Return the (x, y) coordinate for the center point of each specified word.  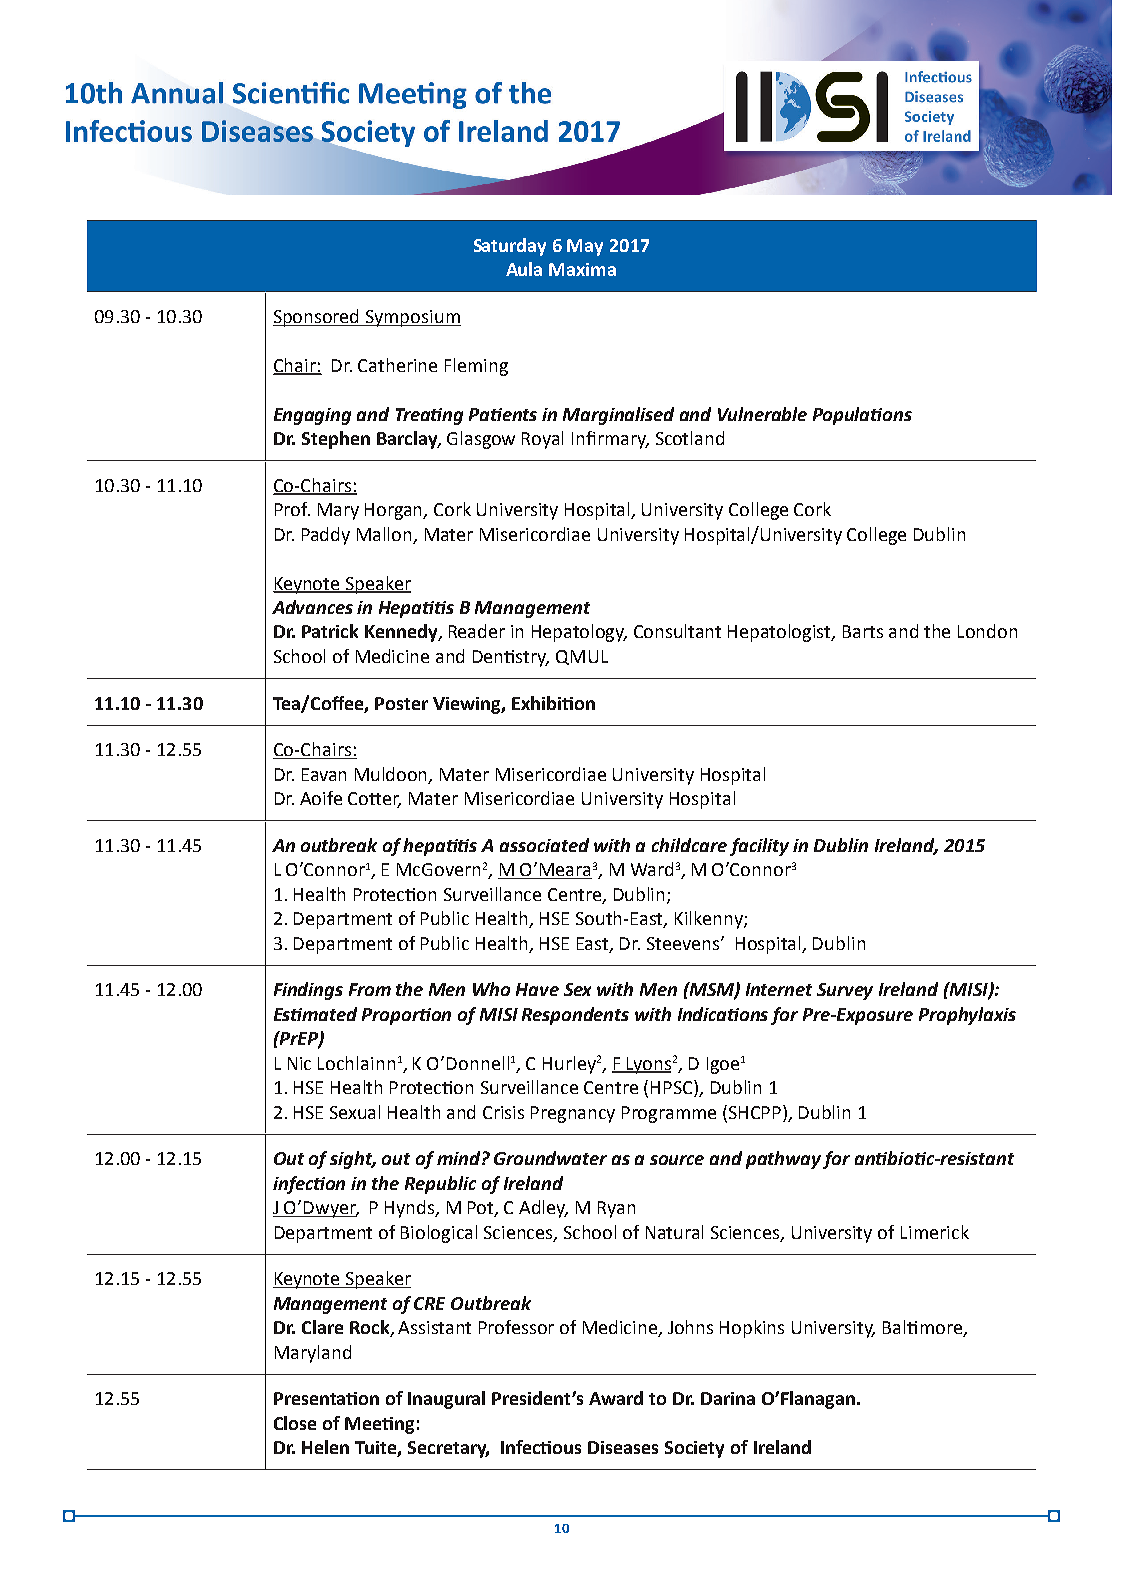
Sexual (355, 1112)
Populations (862, 416)
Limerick (935, 1232)
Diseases (623, 1447)
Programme (669, 1114)
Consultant (677, 631)
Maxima (582, 269)
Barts (863, 631)
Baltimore (923, 1328)
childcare (689, 845)
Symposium (412, 318)
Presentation (326, 1398)
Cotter (374, 800)
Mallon (386, 535)
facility (759, 847)
